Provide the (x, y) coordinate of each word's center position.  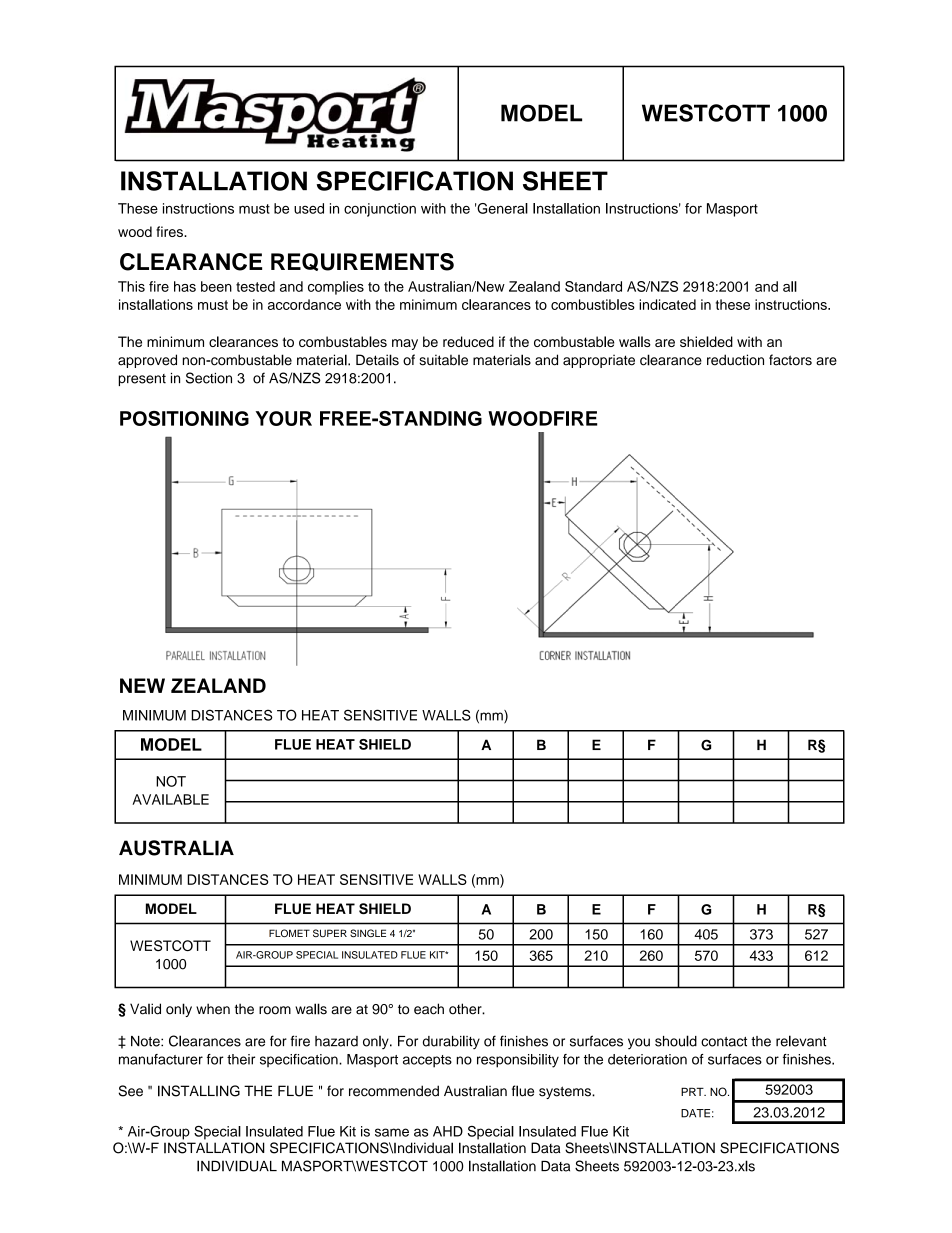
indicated (667, 304)
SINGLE (368, 933)
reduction (735, 360)
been (216, 286)
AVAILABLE (170, 799)
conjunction (380, 210)
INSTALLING (199, 1091)
